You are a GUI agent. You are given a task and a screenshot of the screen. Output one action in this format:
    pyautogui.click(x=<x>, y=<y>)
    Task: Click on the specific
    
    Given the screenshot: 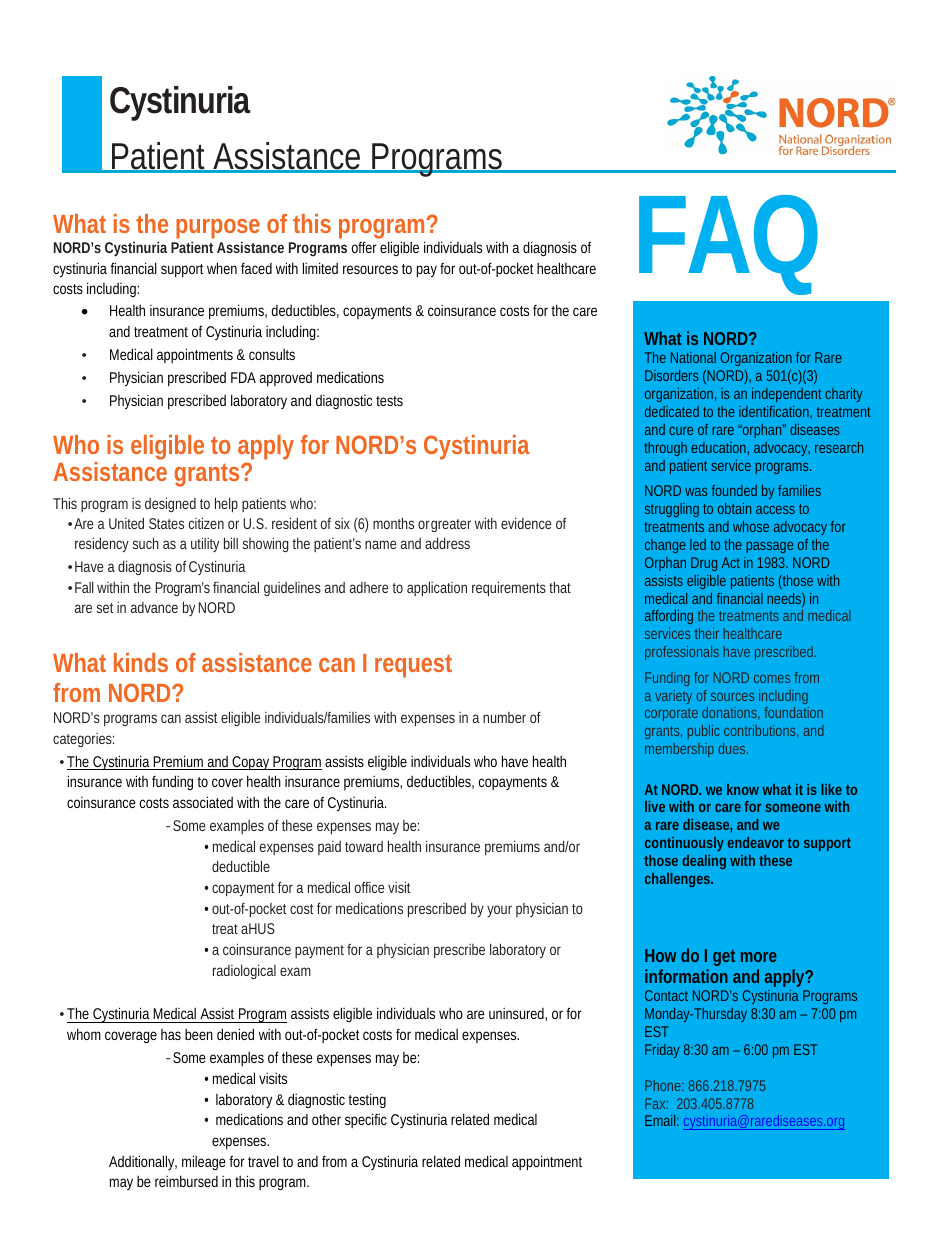 What is the action you would take?
    pyautogui.click(x=366, y=1120)
